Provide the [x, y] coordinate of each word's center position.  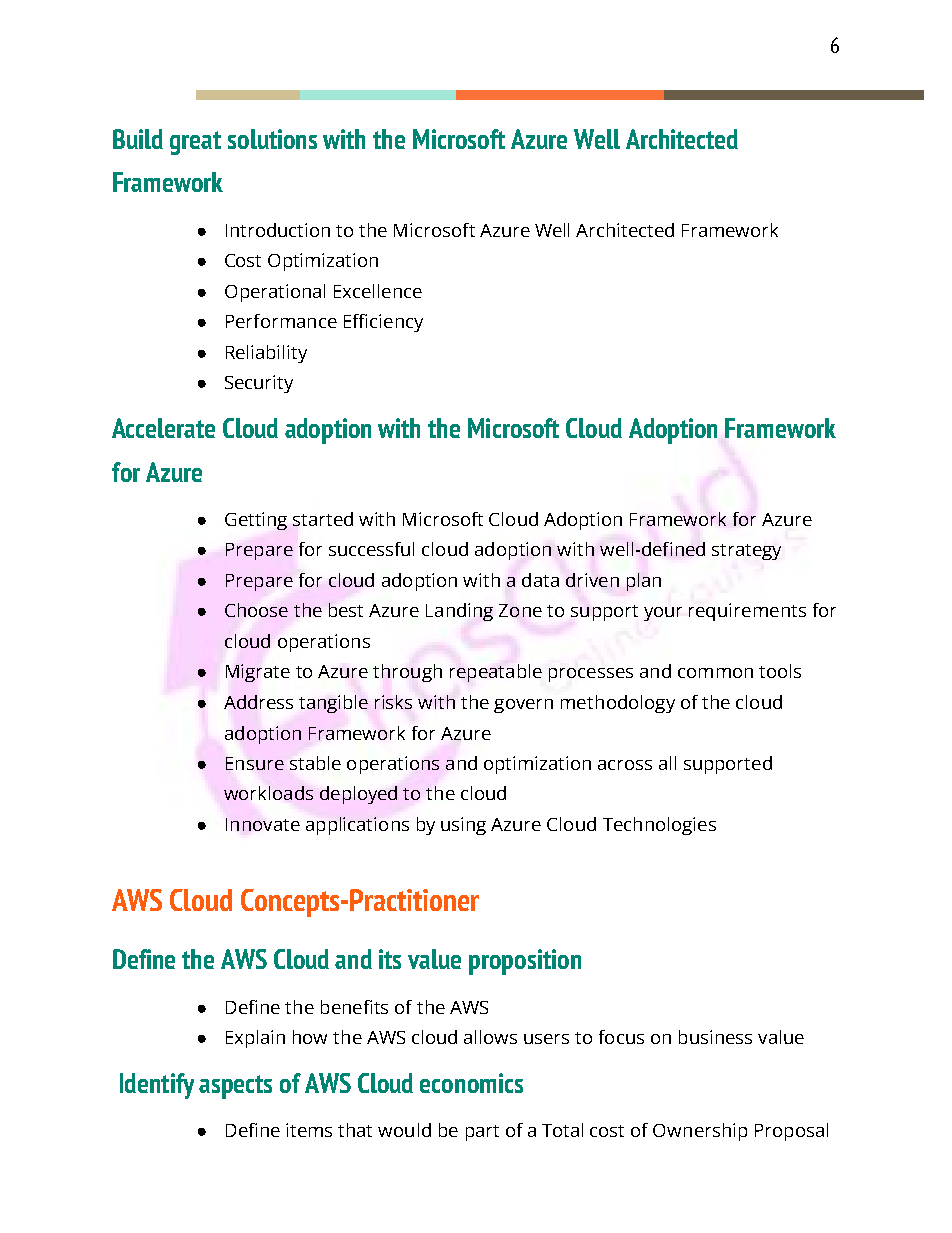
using [463, 826]
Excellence [378, 291]
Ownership [700, 1132]
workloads [268, 793]
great [195, 143]
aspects [235, 1087]
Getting [256, 521]
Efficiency [383, 323]
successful [371, 549]
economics [471, 1083]
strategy [746, 552]
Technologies [659, 826]
